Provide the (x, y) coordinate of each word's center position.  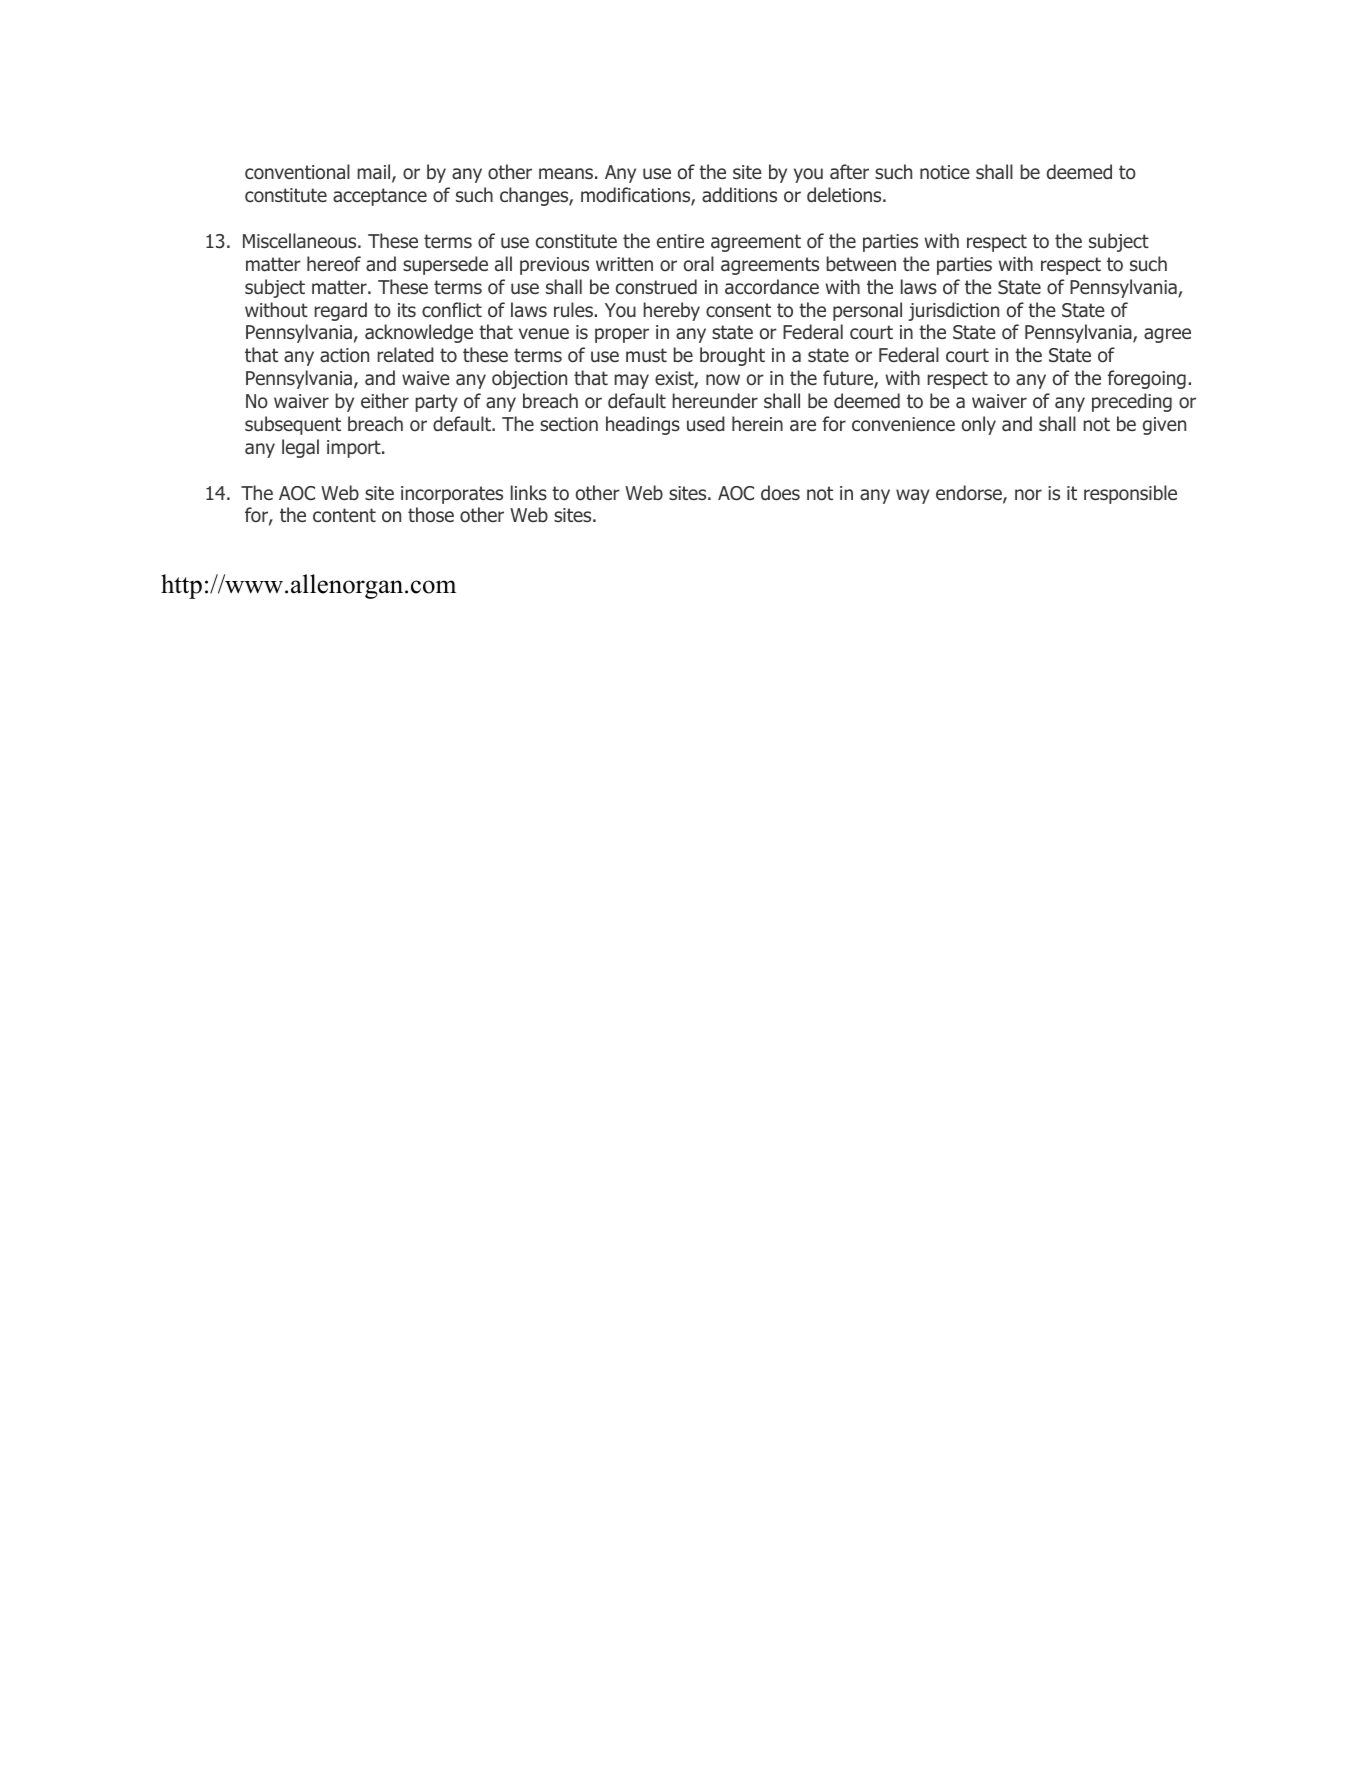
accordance (772, 287)
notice (945, 172)
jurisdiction (953, 311)
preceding (1132, 402)
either (385, 400)
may (632, 381)
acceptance (380, 197)
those (431, 515)
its (407, 310)
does (780, 493)
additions (739, 195)
